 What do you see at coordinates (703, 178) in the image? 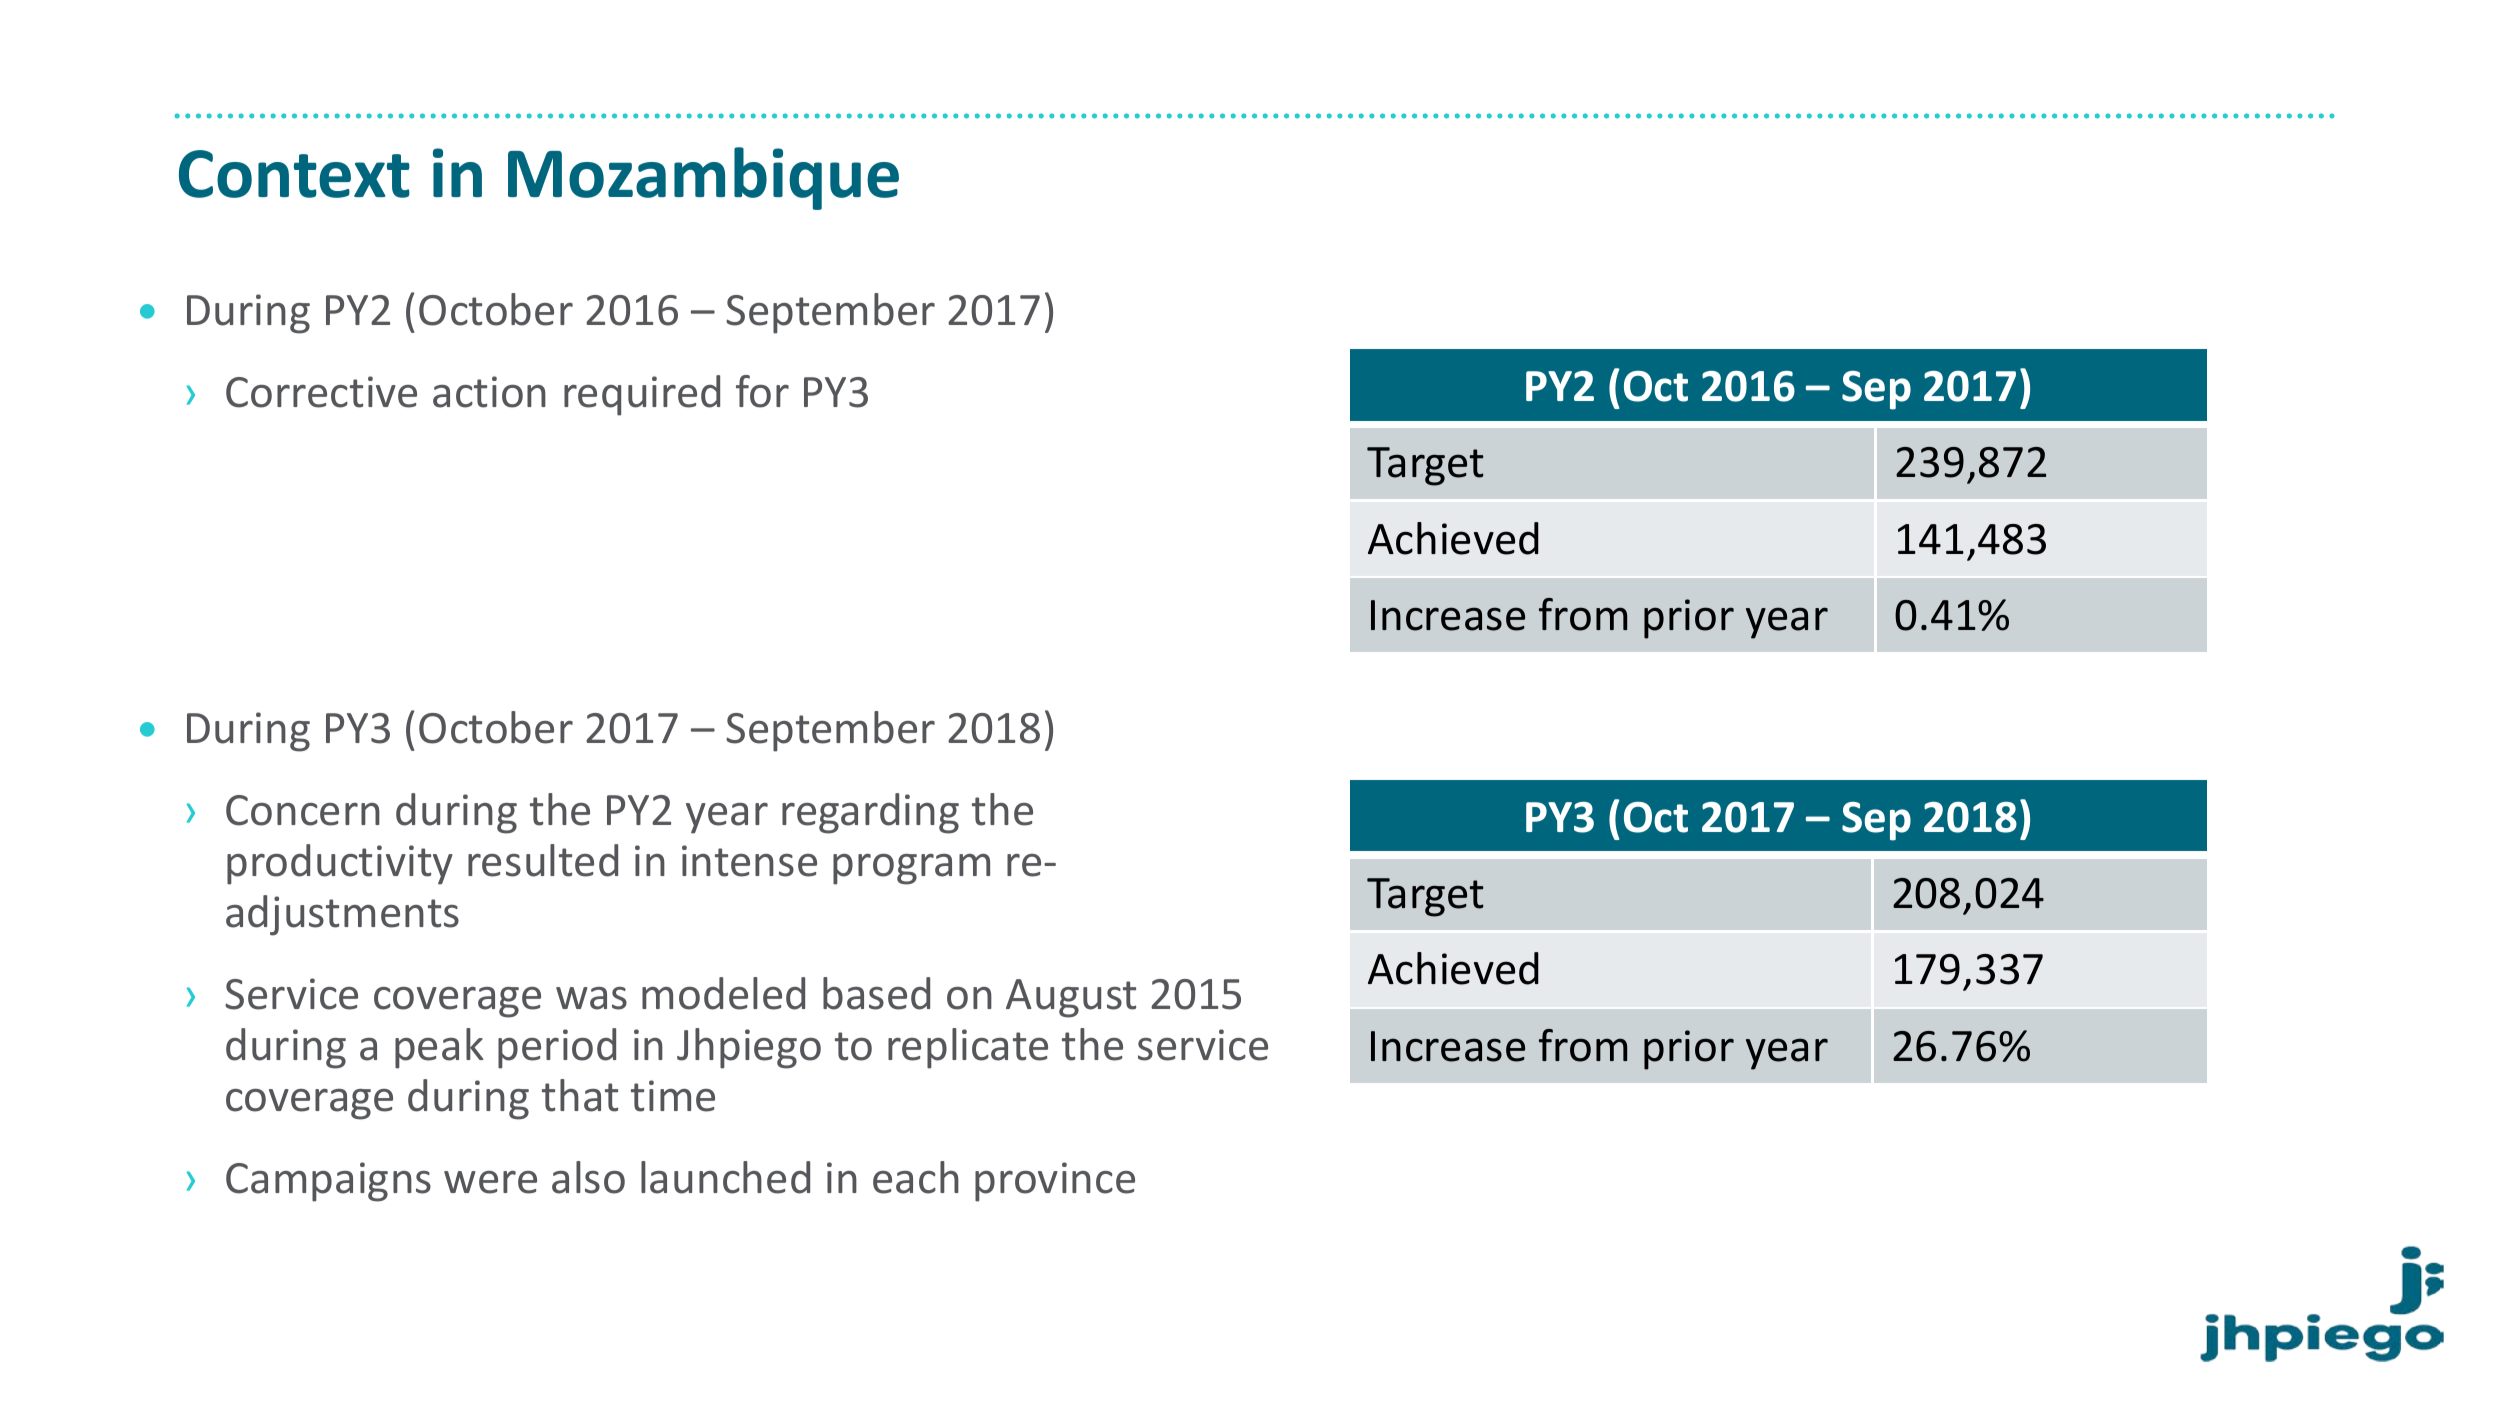
I see `Mozambique` at bounding box center [703, 178].
